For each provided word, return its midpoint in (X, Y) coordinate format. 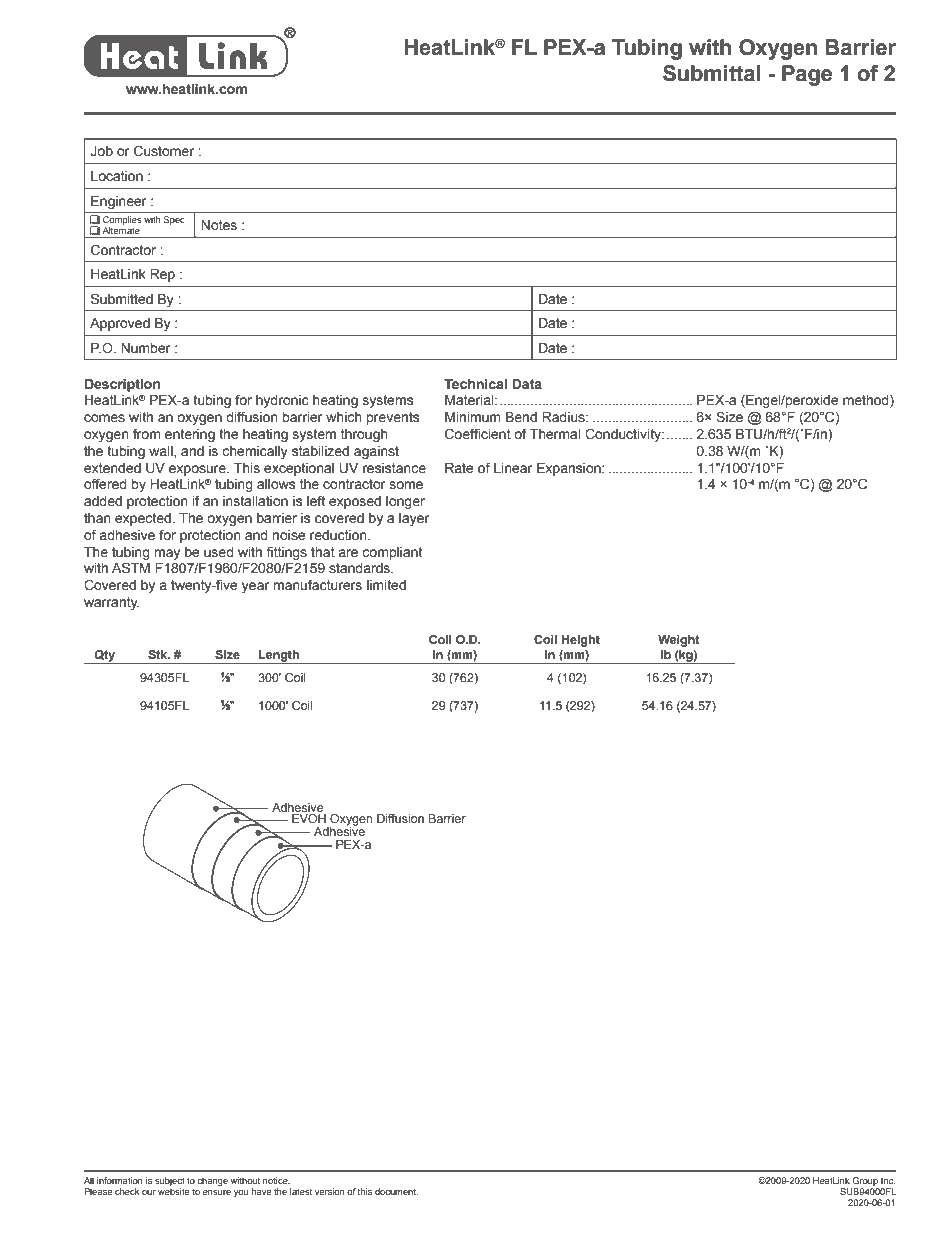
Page (807, 75)
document (396, 1191)
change (212, 1181)
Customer (164, 151)
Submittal (711, 73)
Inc (888, 1180)
